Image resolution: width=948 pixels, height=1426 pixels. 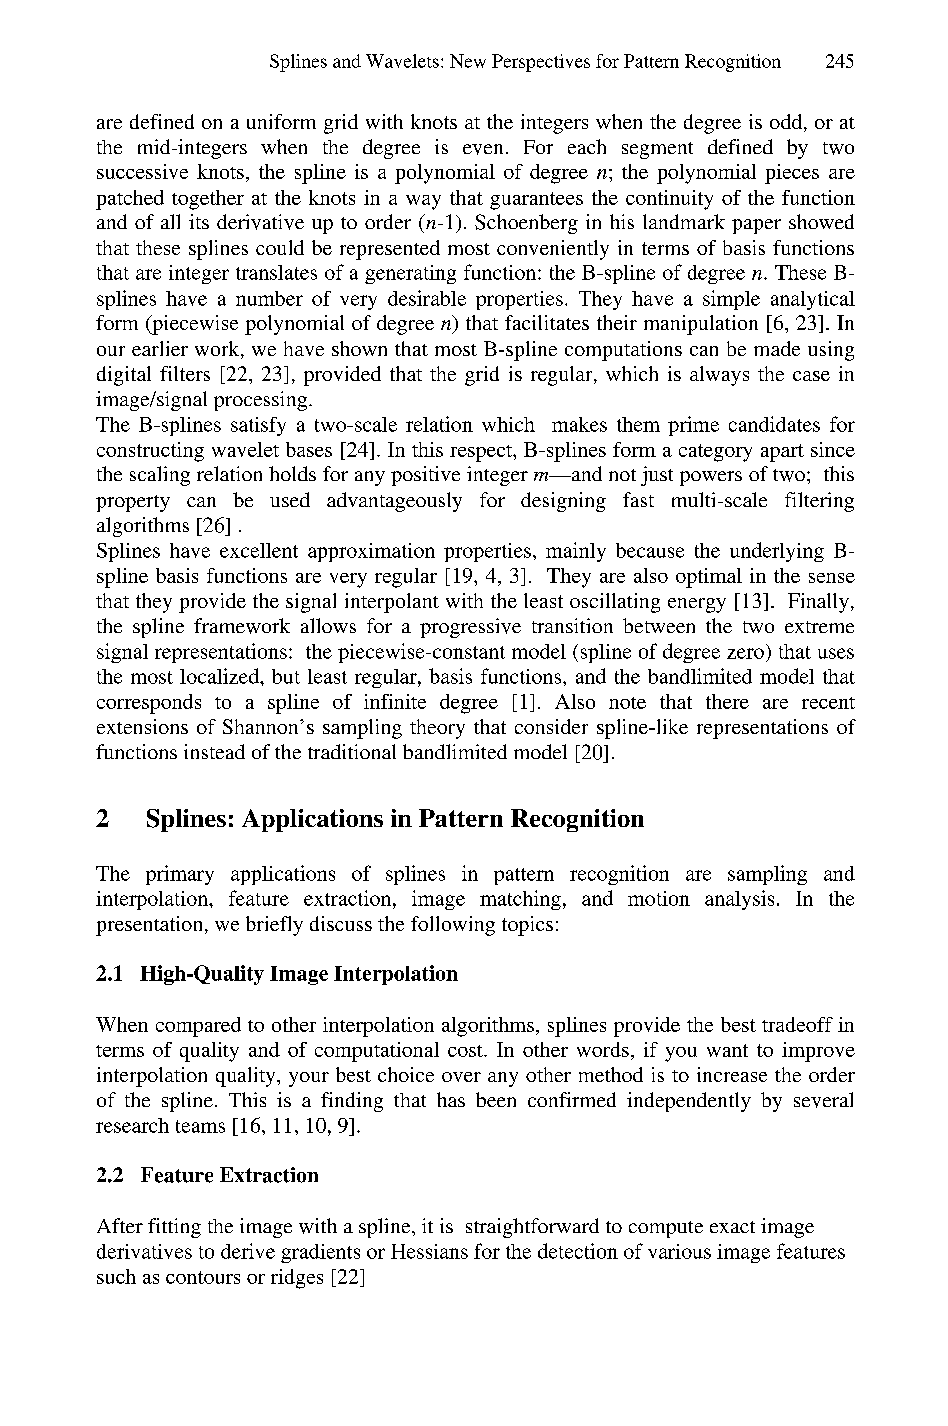 I want to click on odd, so click(x=787, y=123).
